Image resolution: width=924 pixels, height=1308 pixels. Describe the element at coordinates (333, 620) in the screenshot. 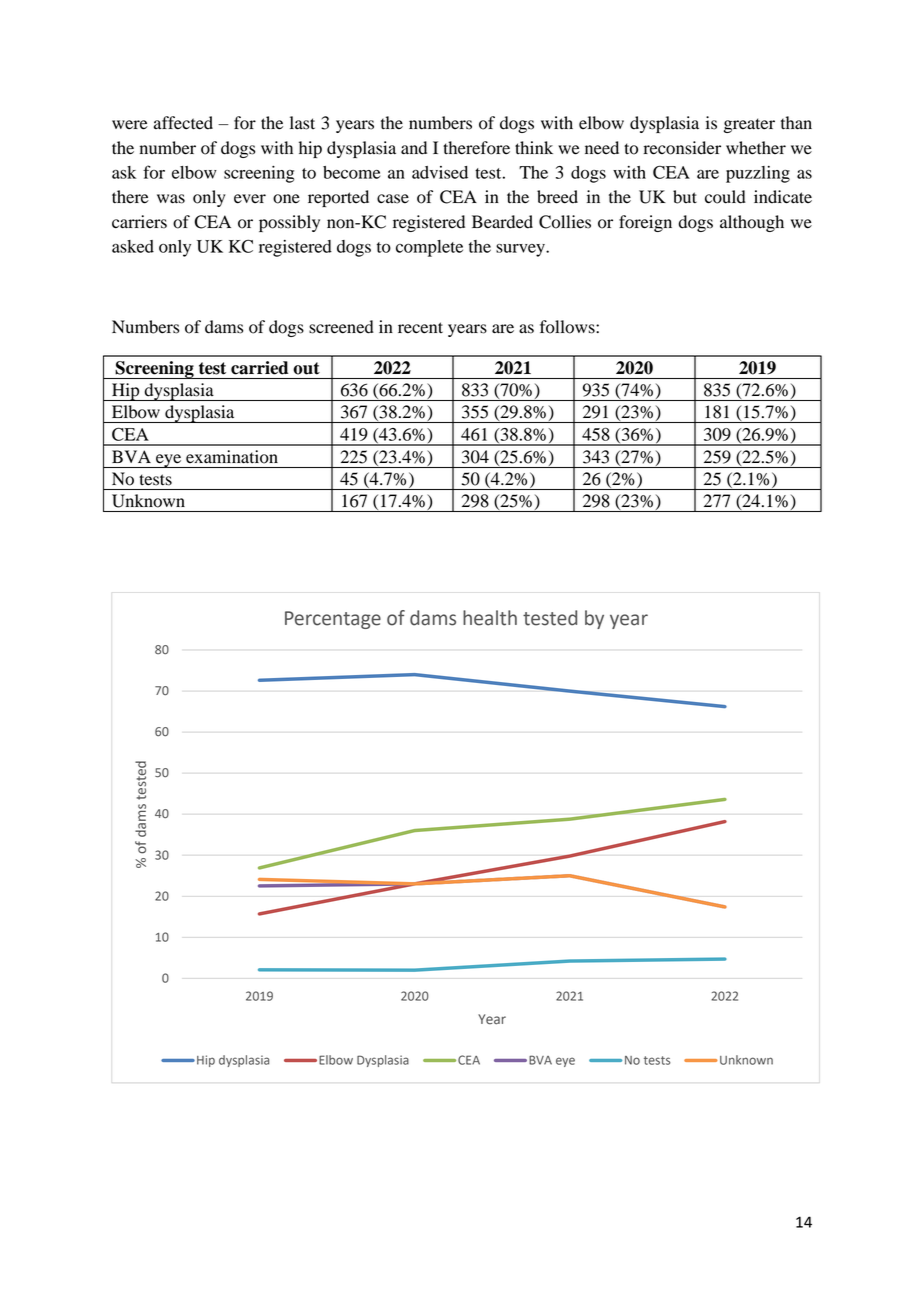

I see `Percentage` at that location.
